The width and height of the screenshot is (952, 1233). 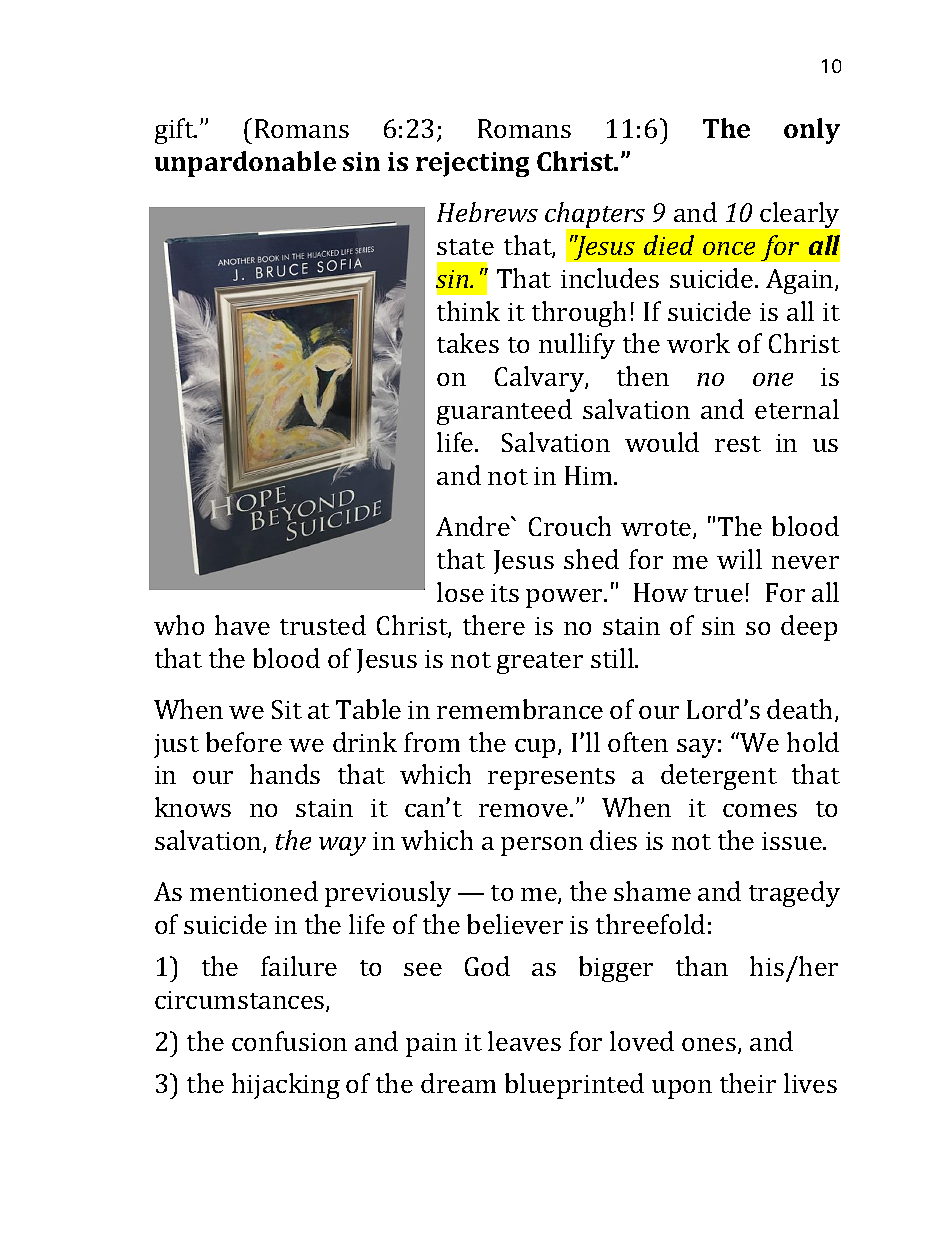 What do you see at coordinates (289, 1041) in the screenshot?
I see `confusion` at bounding box center [289, 1041].
